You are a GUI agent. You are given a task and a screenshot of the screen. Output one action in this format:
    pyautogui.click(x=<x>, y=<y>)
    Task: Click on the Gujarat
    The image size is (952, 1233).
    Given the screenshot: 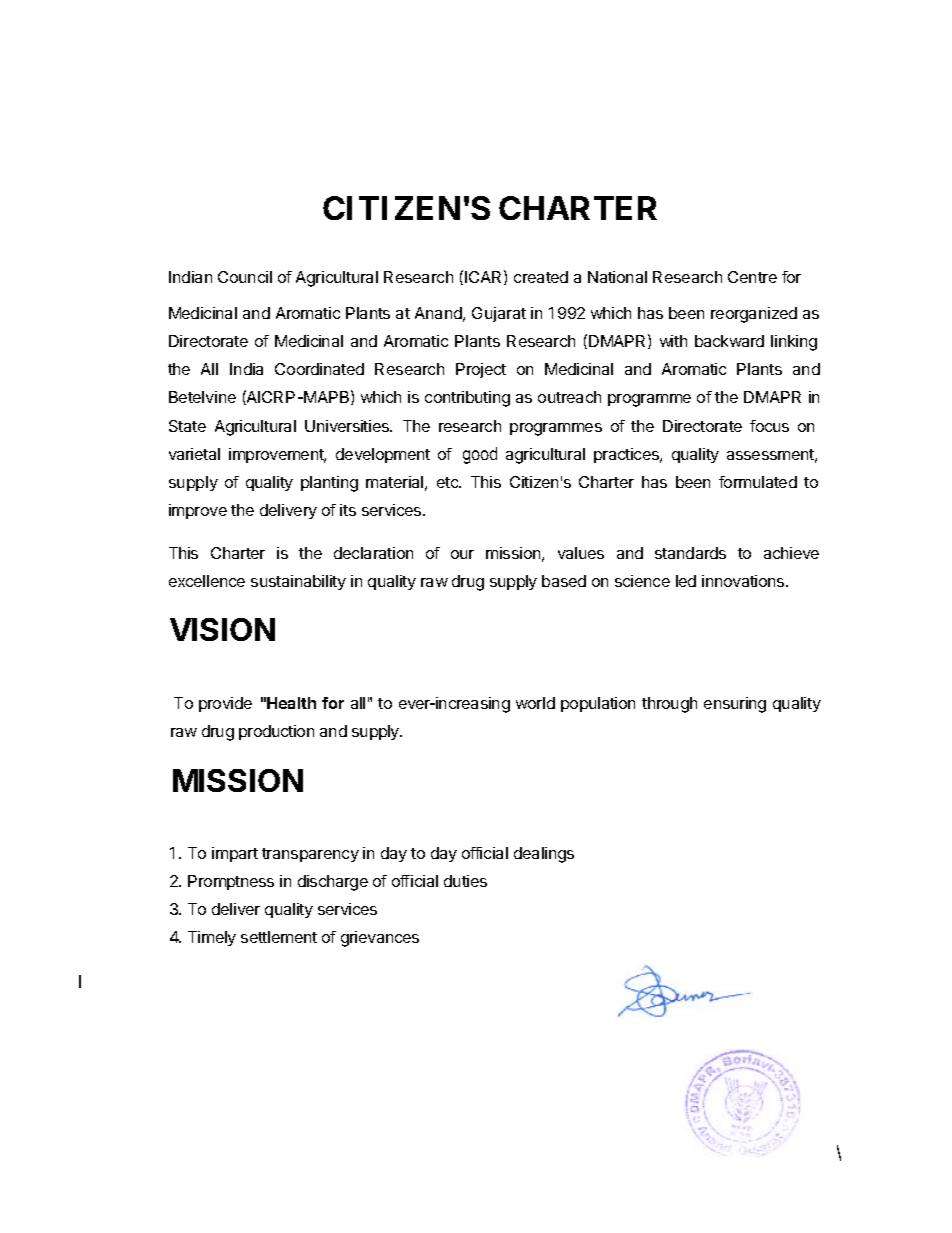 What is the action you would take?
    pyautogui.click(x=499, y=314)
